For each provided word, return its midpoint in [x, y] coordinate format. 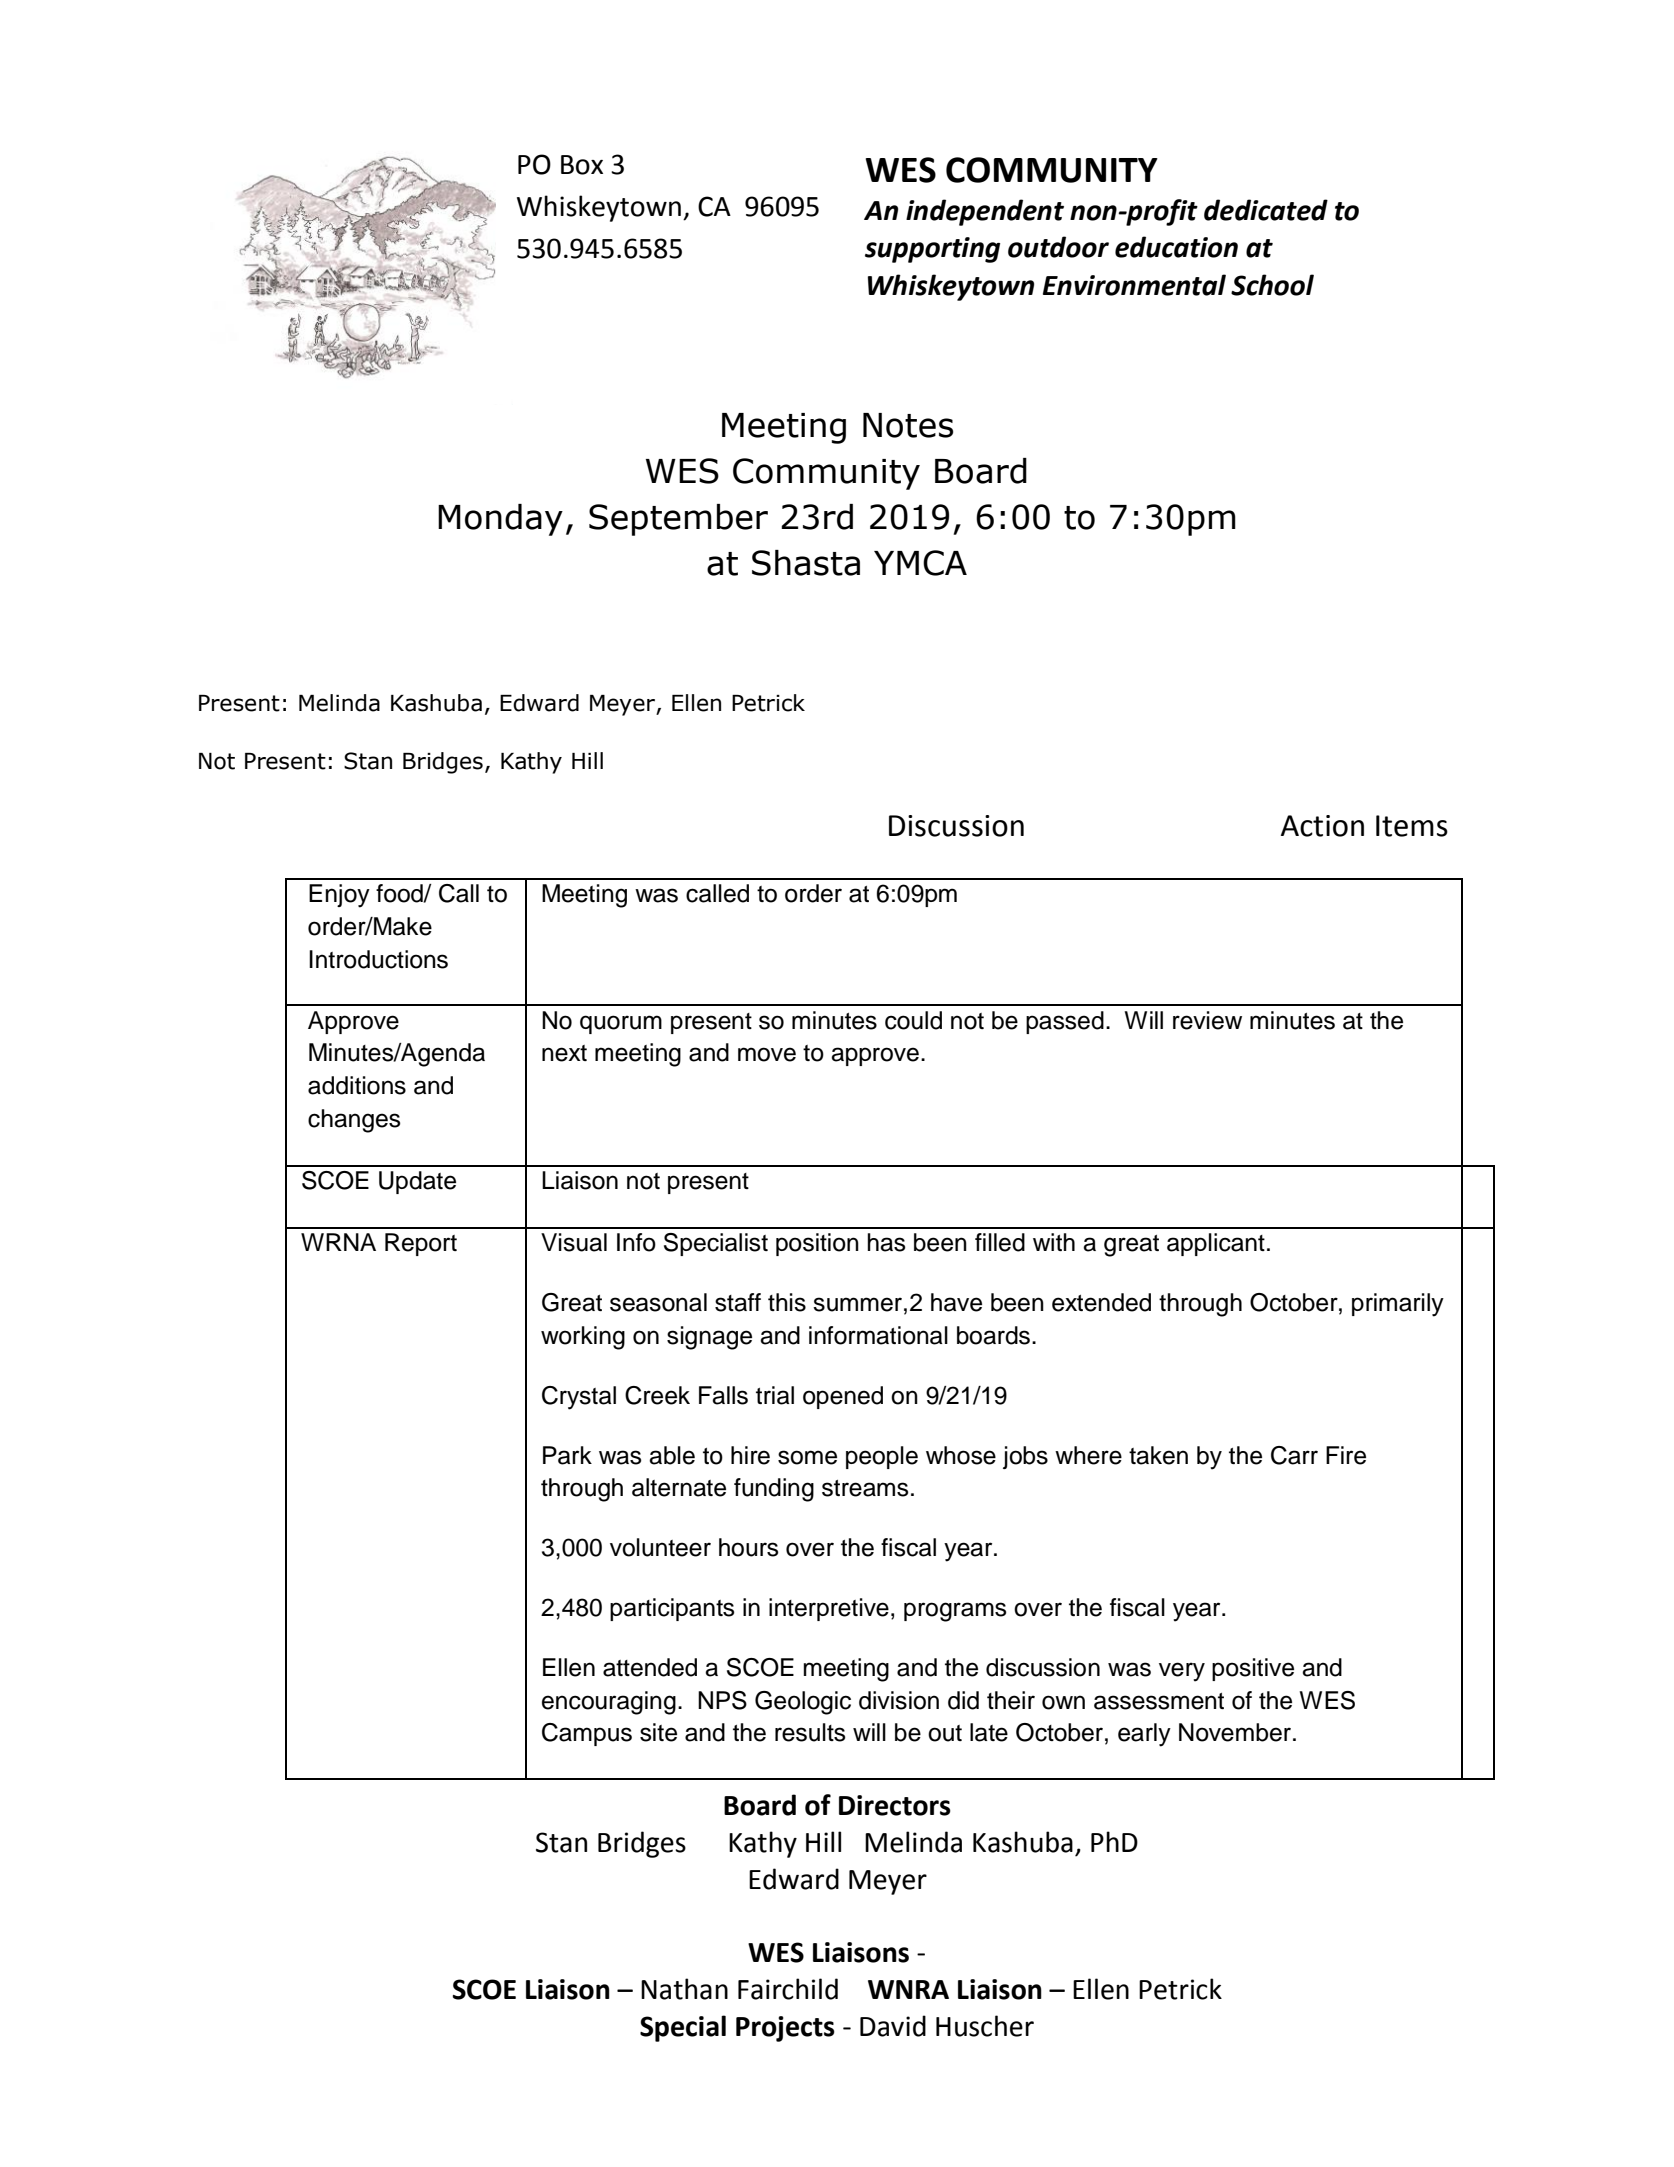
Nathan [684, 1989]
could [913, 1020]
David [893, 2026]
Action [1322, 826]
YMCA [920, 563]
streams [865, 1488]
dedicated [1266, 210]
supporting [932, 250]
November [1236, 1732]
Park [567, 1455]
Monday [500, 520]
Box [582, 165]
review [1207, 1020]
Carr [1294, 1455]
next [564, 1053]
